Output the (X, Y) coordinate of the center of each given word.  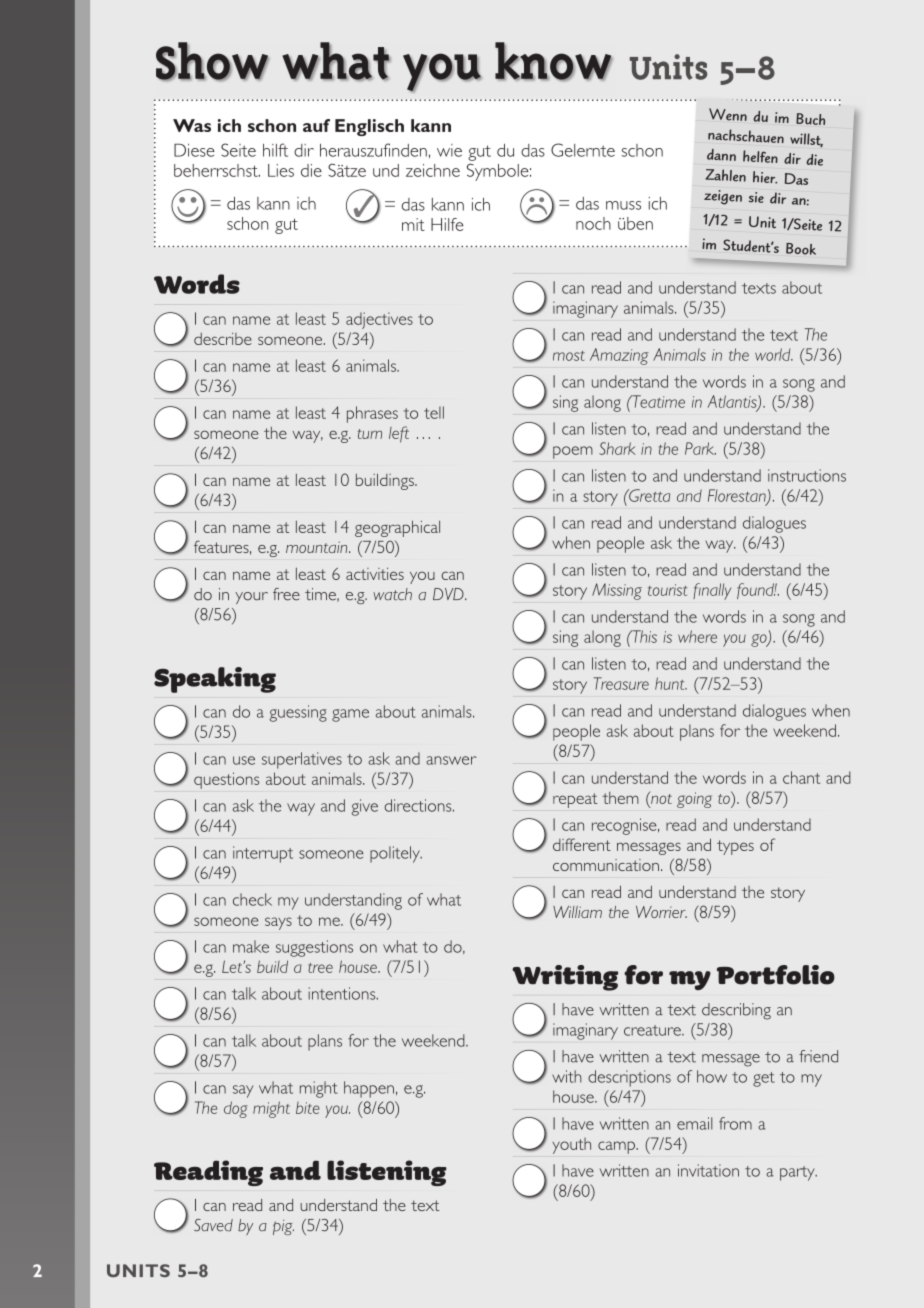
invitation (708, 1170)
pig (283, 1227)
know (554, 61)
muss (623, 205)
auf (316, 125)
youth (572, 1146)
